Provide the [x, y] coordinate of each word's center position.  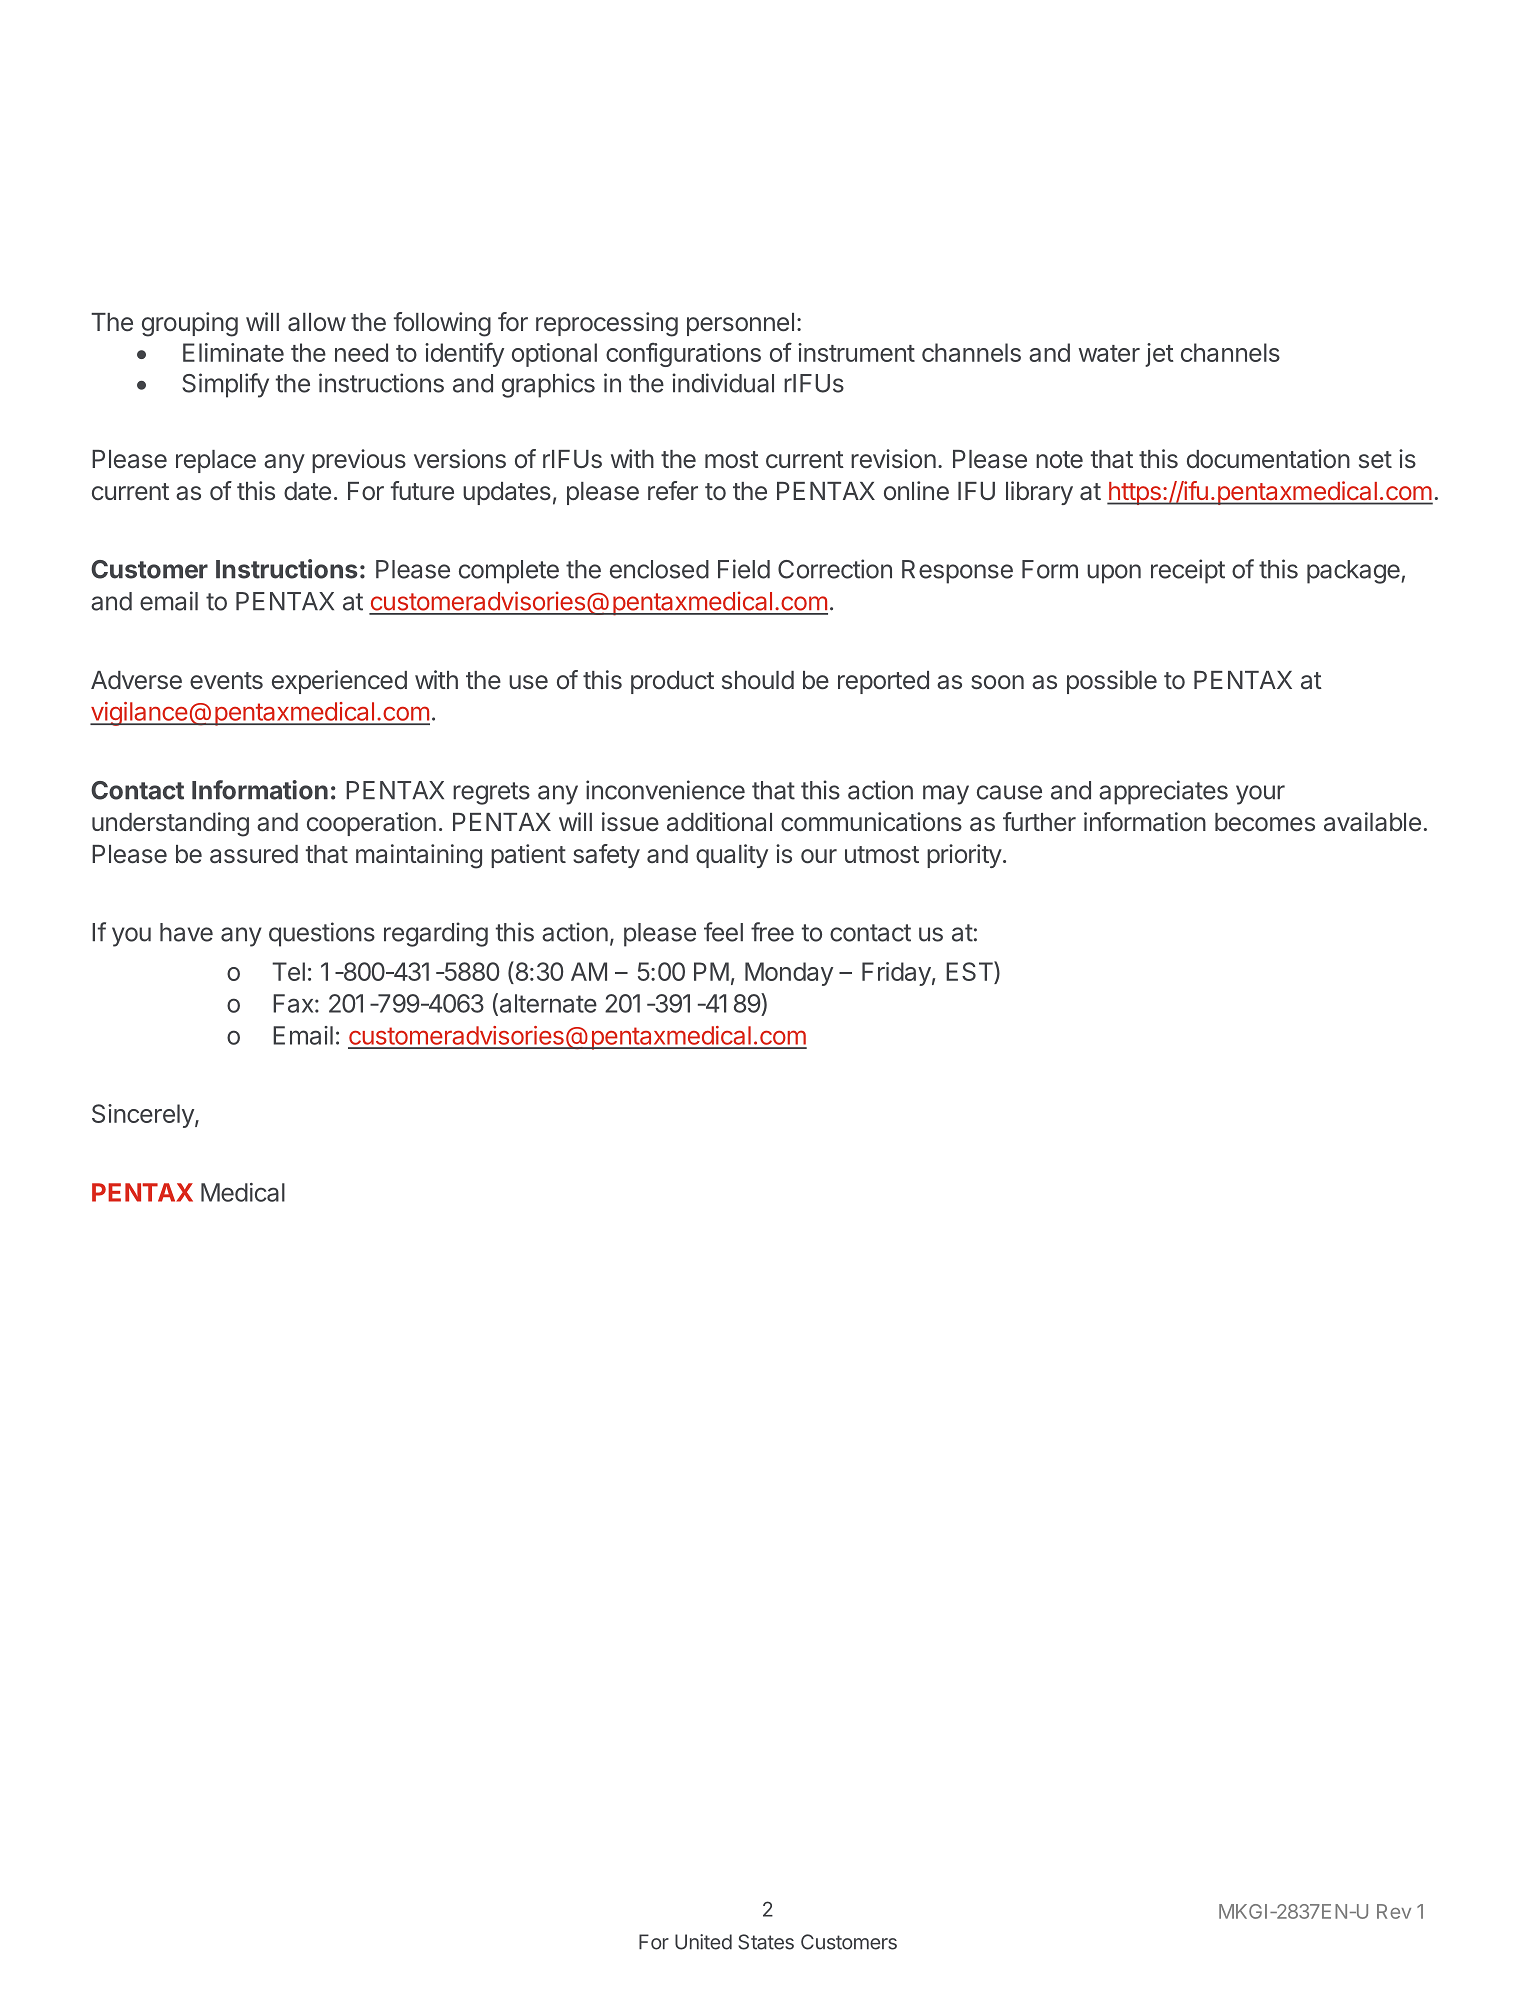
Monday [789, 974]
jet [1159, 355]
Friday [896, 974]
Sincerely [144, 1116]
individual [723, 383]
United [703, 1942]
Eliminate [233, 352]
